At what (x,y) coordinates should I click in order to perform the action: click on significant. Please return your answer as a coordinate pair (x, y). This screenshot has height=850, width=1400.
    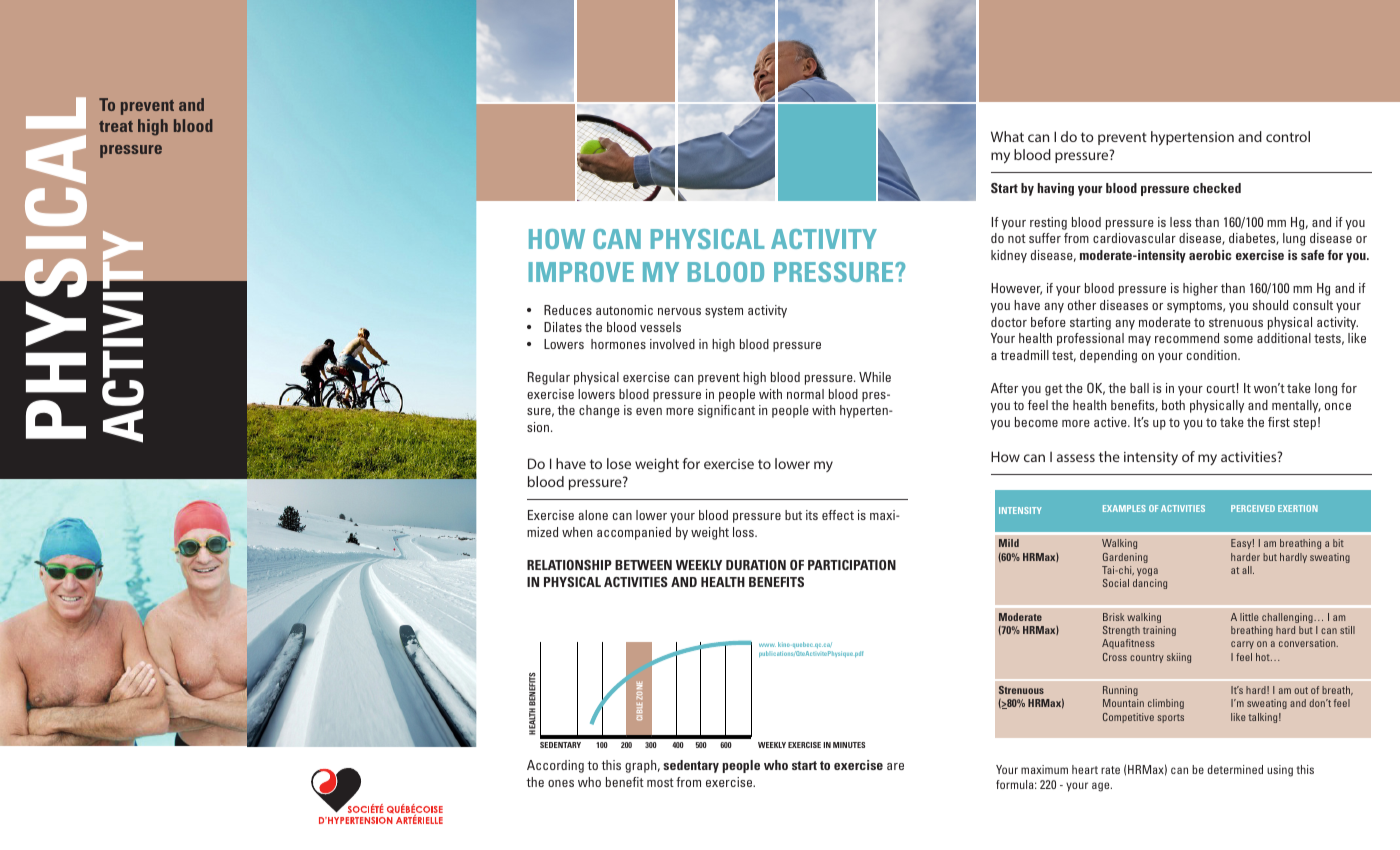
    Looking at the image, I should click on (726, 411).
